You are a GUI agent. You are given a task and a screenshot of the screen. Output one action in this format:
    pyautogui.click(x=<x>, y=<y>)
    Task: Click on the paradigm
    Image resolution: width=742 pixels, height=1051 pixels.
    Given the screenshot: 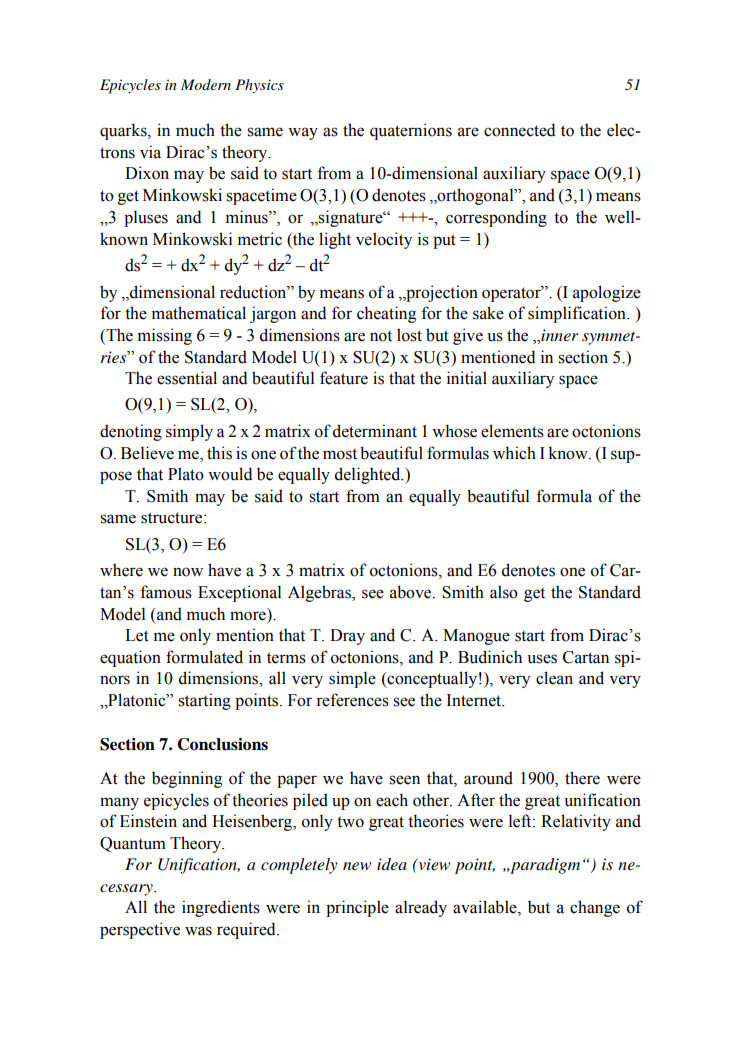 What is the action you would take?
    pyautogui.click(x=544, y=866)
